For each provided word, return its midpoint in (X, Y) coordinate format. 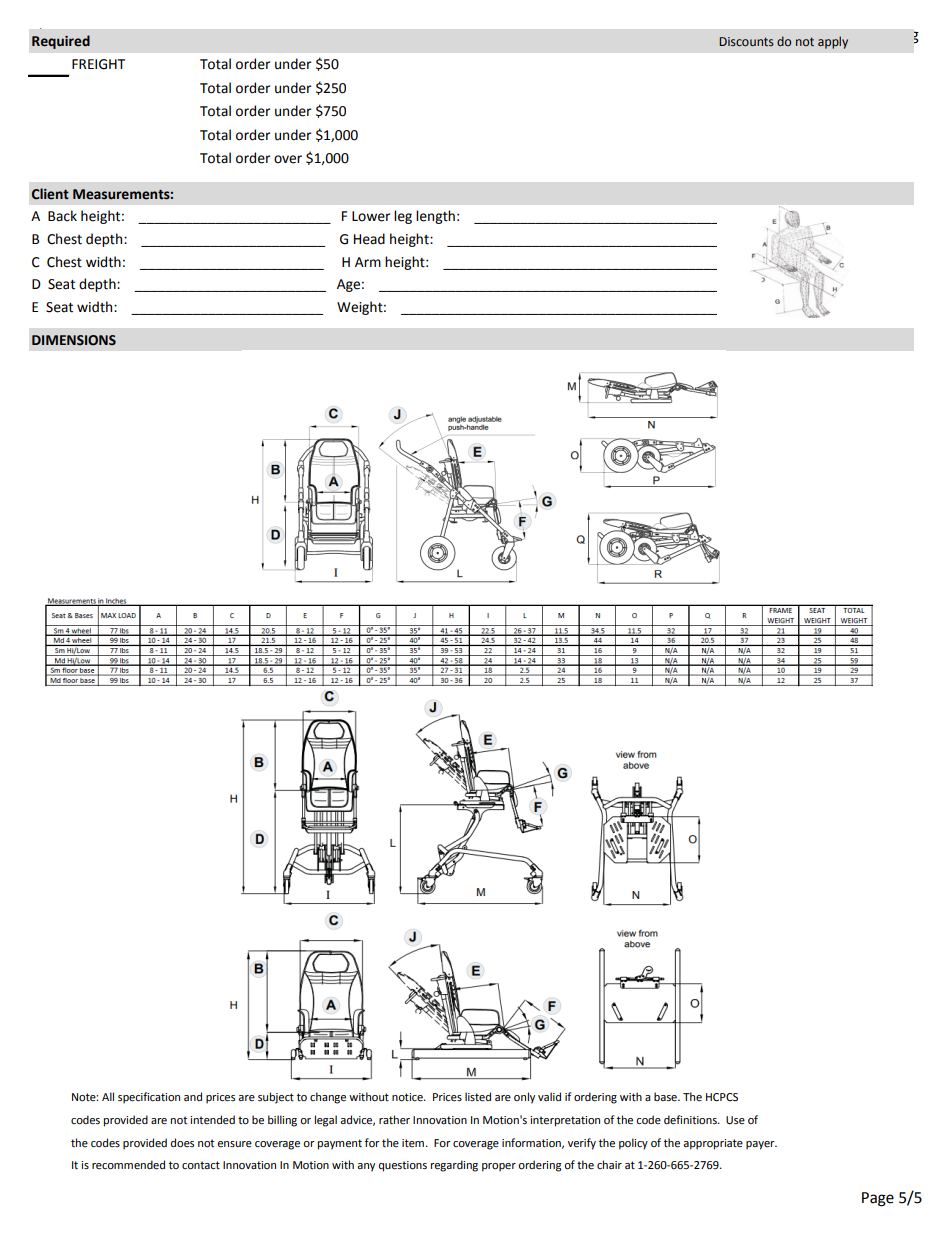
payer (761, 1145)
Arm (368, 262)
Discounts (746, 41)
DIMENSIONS (74, 340)
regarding (454, 1166)
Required (61, 42)
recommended (128, 1165)
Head (369, 239)
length (435, 217)
